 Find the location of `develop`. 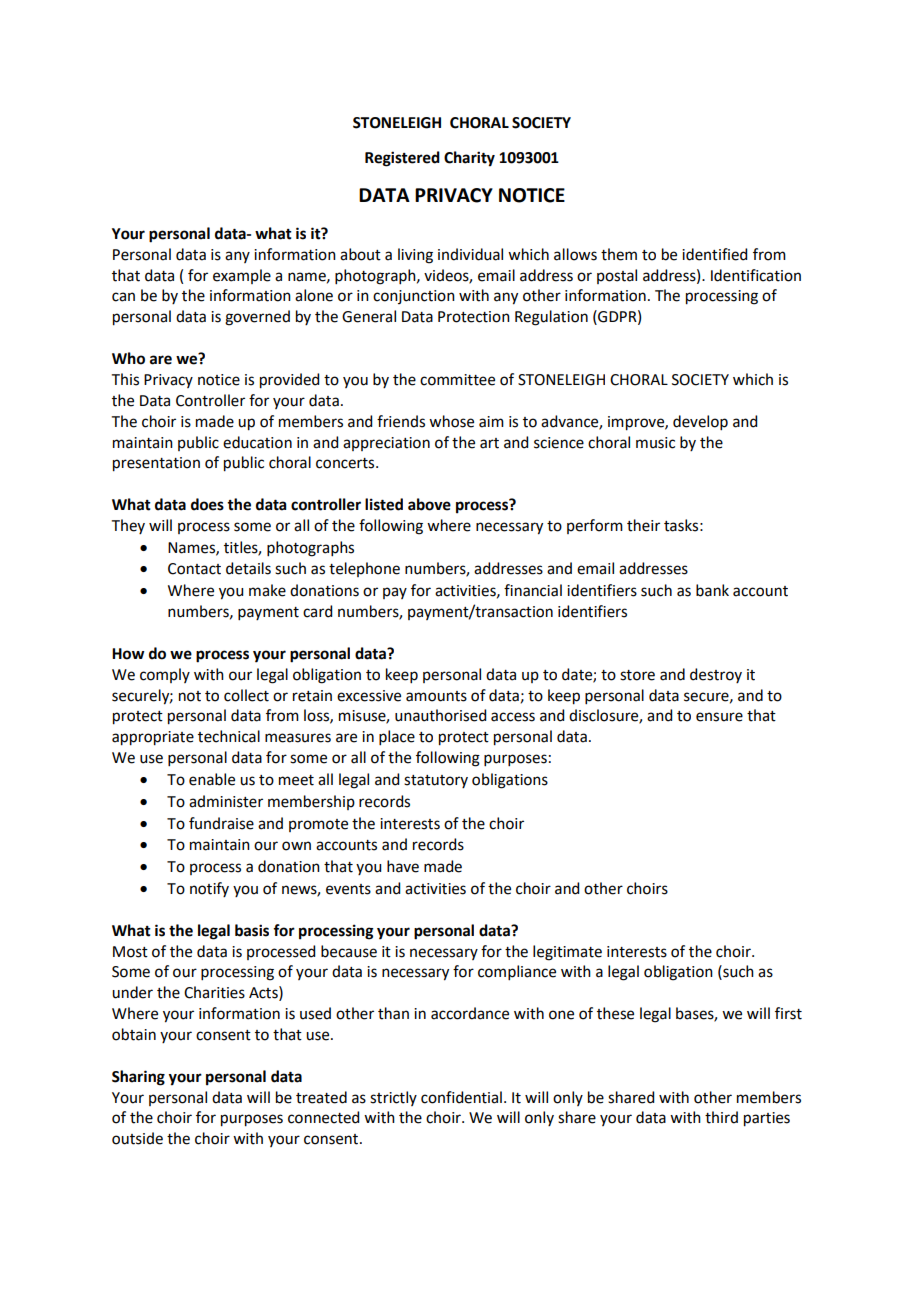

develop is located at coordinates (700, 422).
